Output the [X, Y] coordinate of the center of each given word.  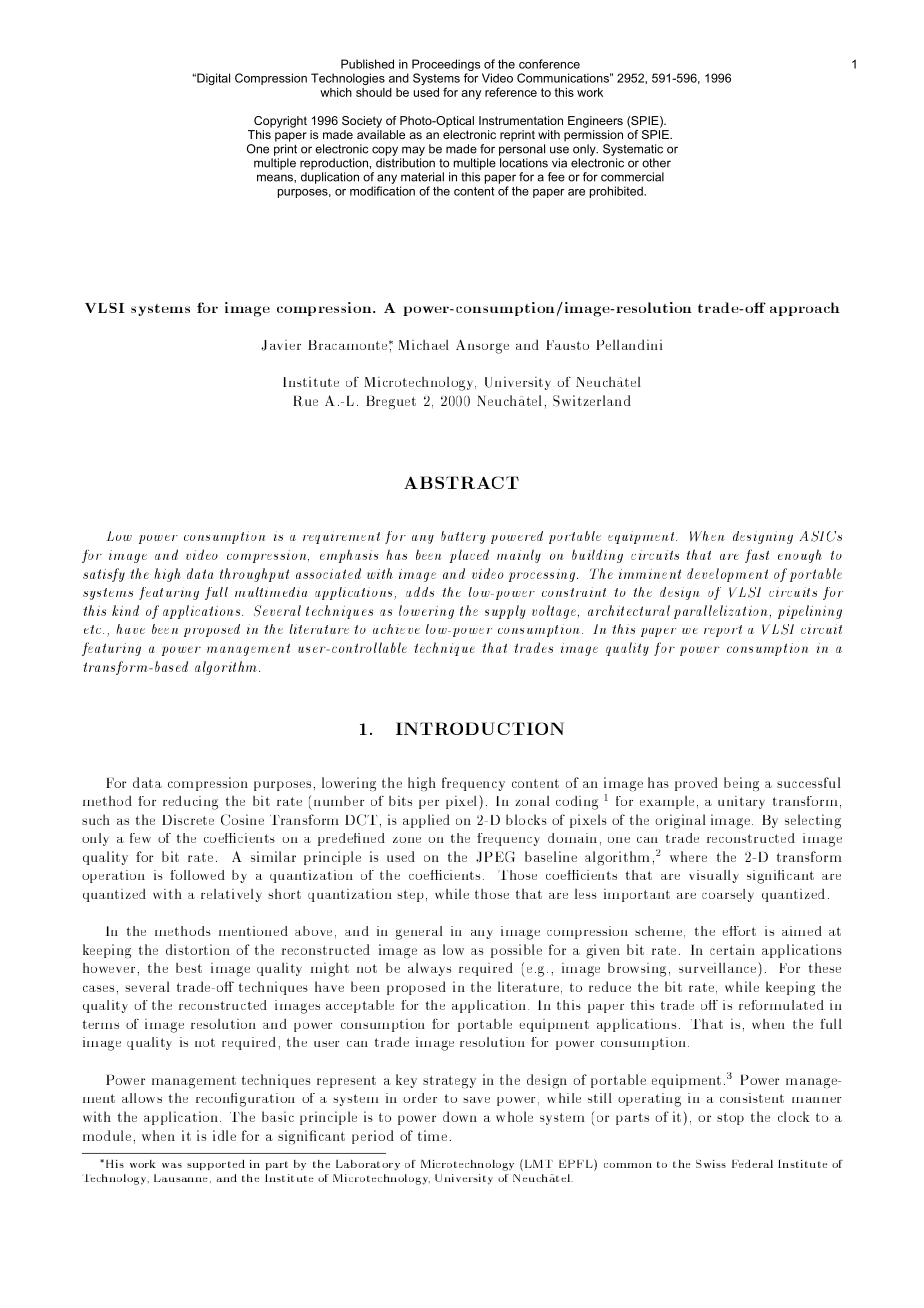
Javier [281, 345]
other [656, 163]
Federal [752, 1164]
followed [197, 875]
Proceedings [446, 65]
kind [125, 610]
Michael [424, 345]
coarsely [728, 895]
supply [505, 612]
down [460, 1116]
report [723, 631]
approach [805, 309]
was [172, 1165]
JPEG [495, 856]
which [336, 92]
